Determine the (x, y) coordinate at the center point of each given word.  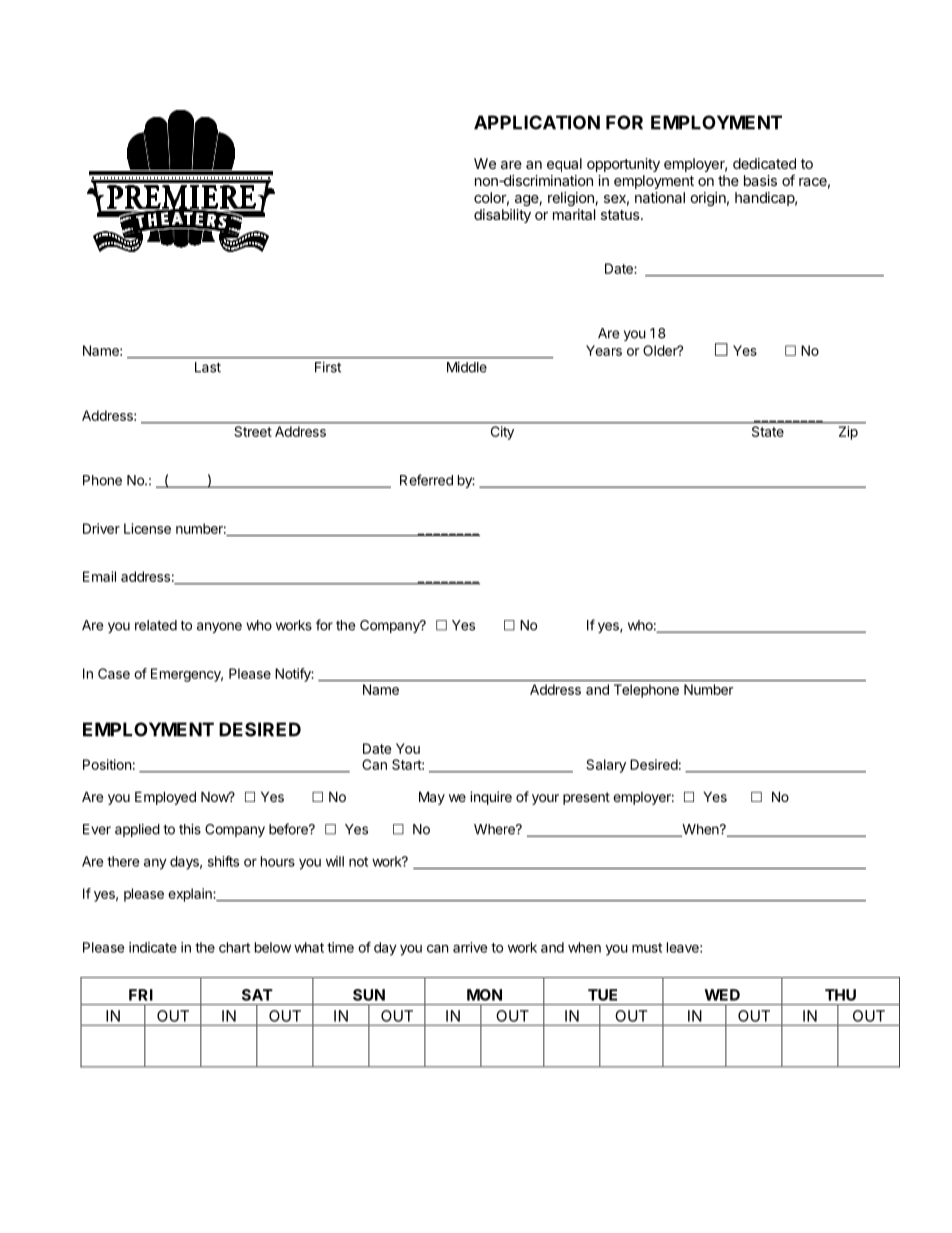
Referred (426, 480)
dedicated (764, 163)
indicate (153, 947)
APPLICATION (537, 122)
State (768, 431)
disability (502, 216)
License (147, 528)
